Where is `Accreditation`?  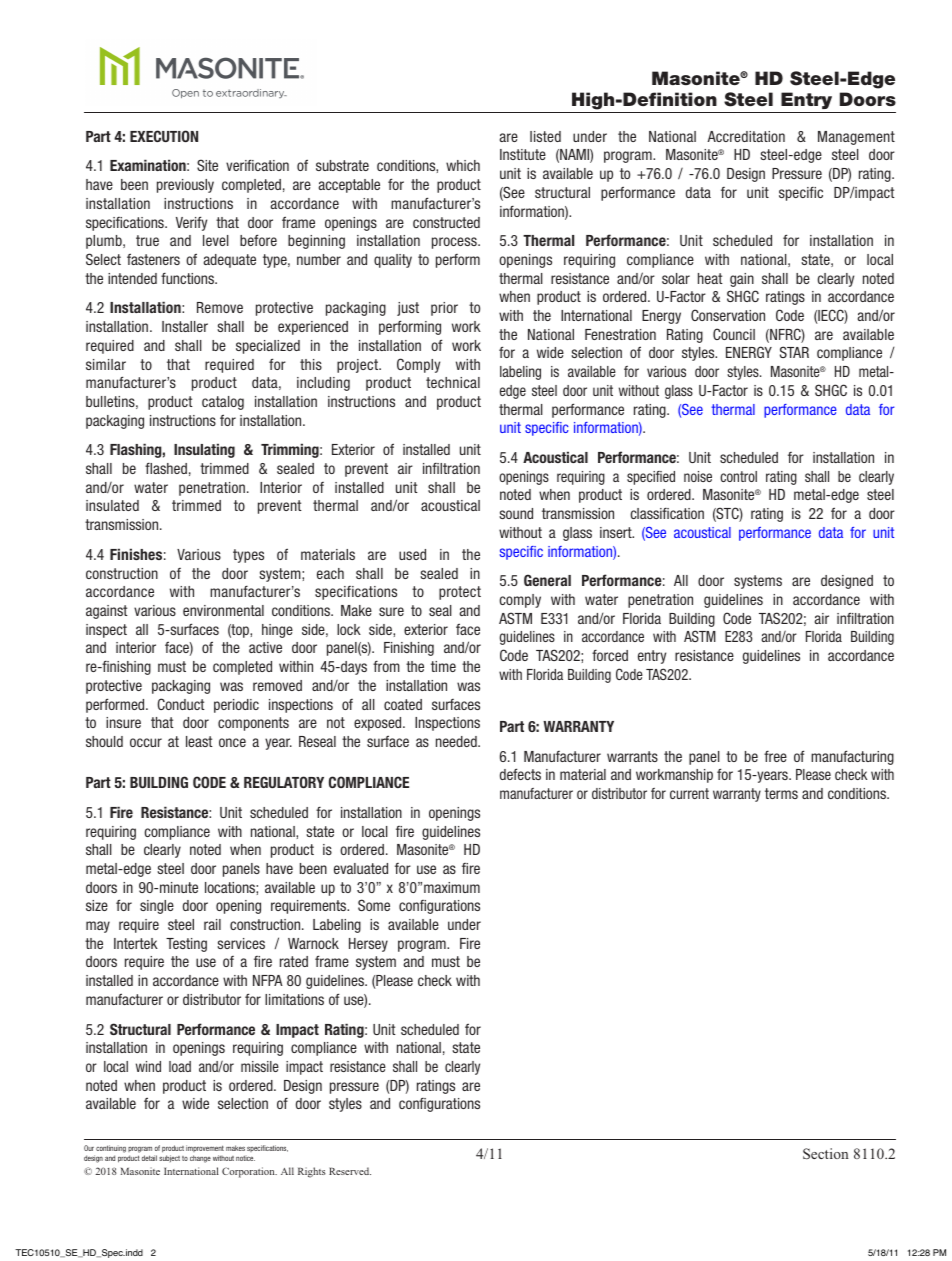
Accreditation is located at coordinates (746, 136).
